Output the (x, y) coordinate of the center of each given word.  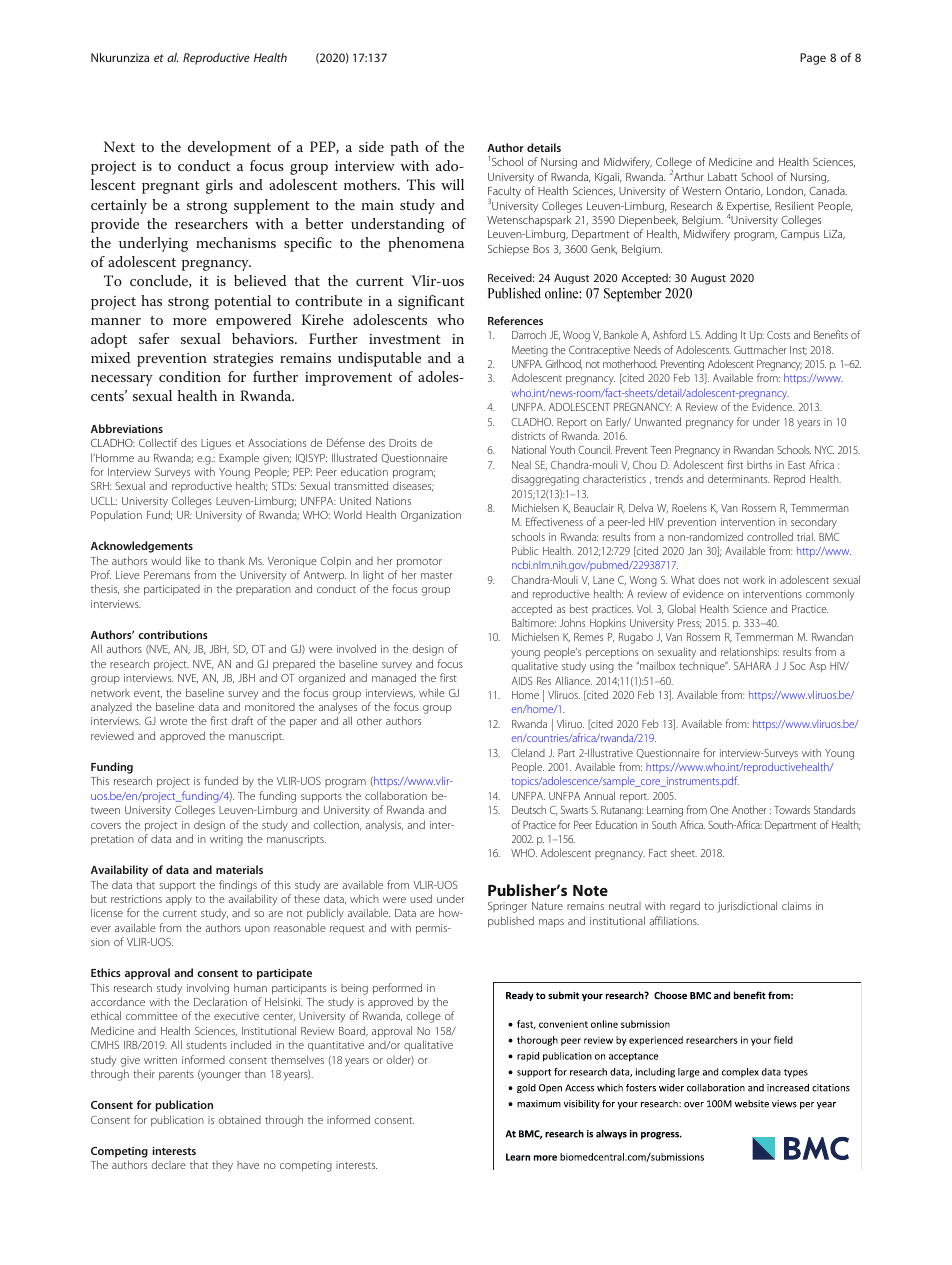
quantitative (336, 1046)
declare (168, 1164)
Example (239, 458)
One (719, 810)
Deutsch (529, 810)
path (404, 148)
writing (226, 840)
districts (528, 435)
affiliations (674, 920)
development (229, 148)
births (759, 464)
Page (813, 59)
